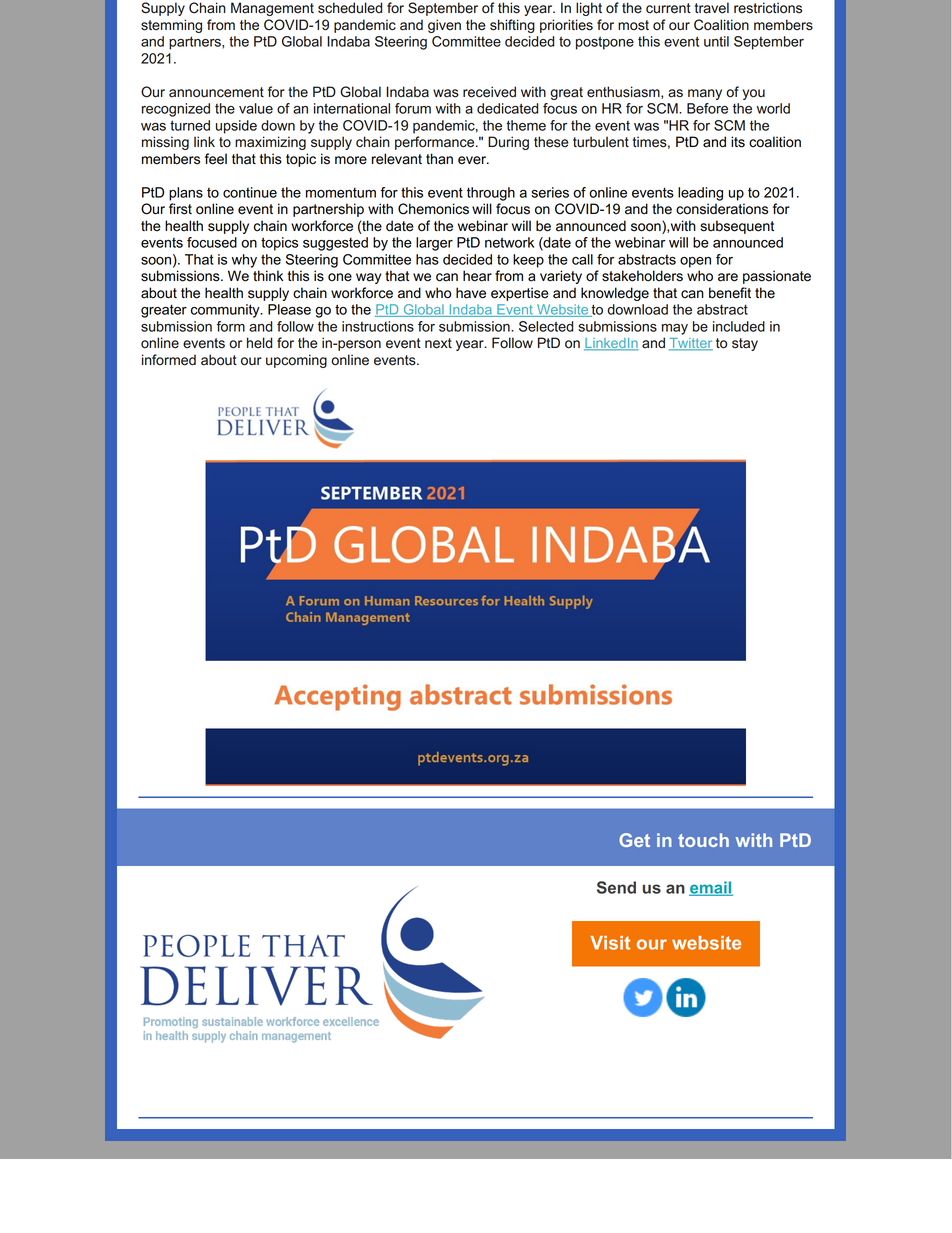 The width and height of the document is (952, 1233). Describe the element at coordinates (244, 261) in the document. I see `why` at that location.
